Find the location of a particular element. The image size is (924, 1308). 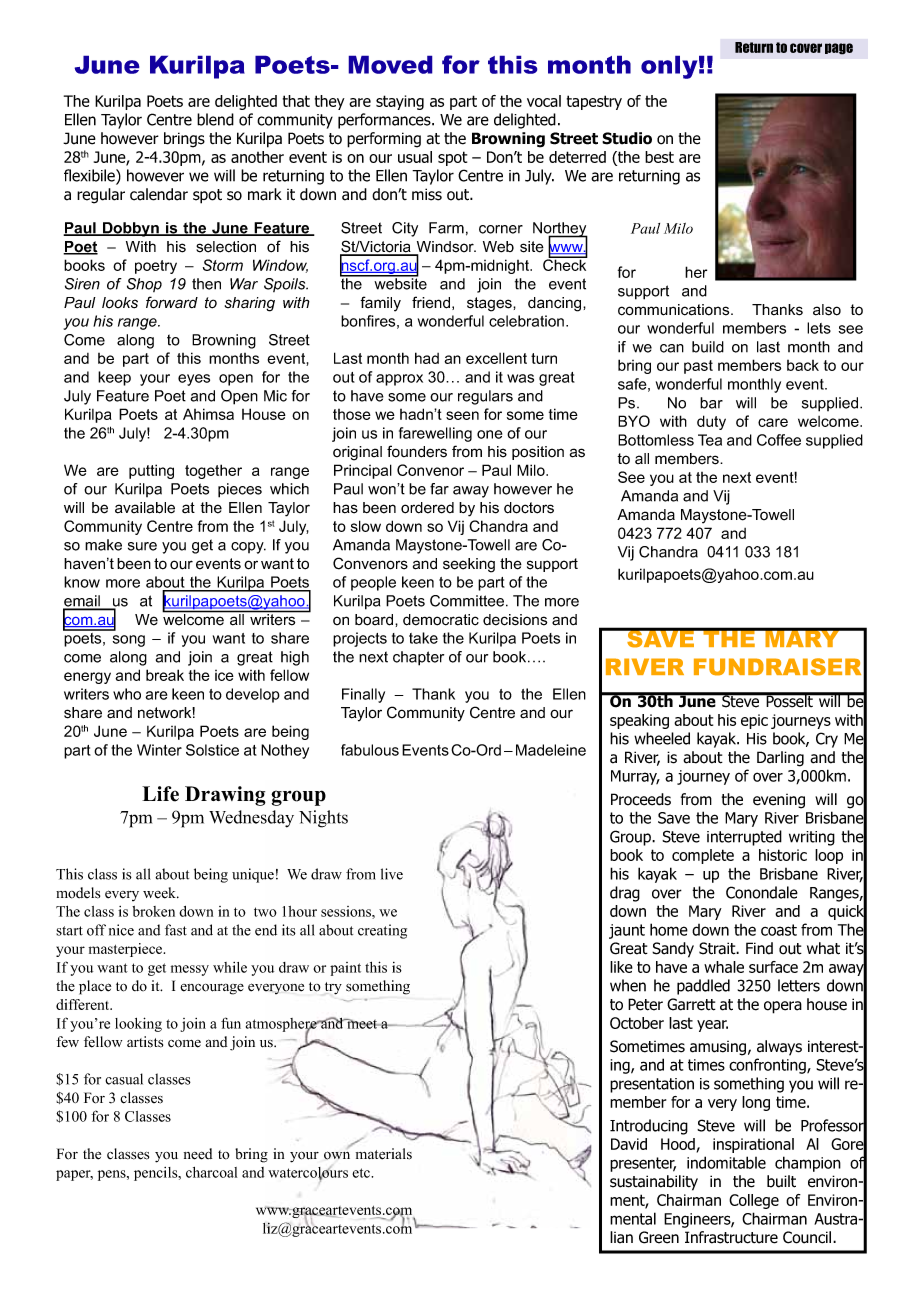

charcoal is located at coordinates (211, 1172).
